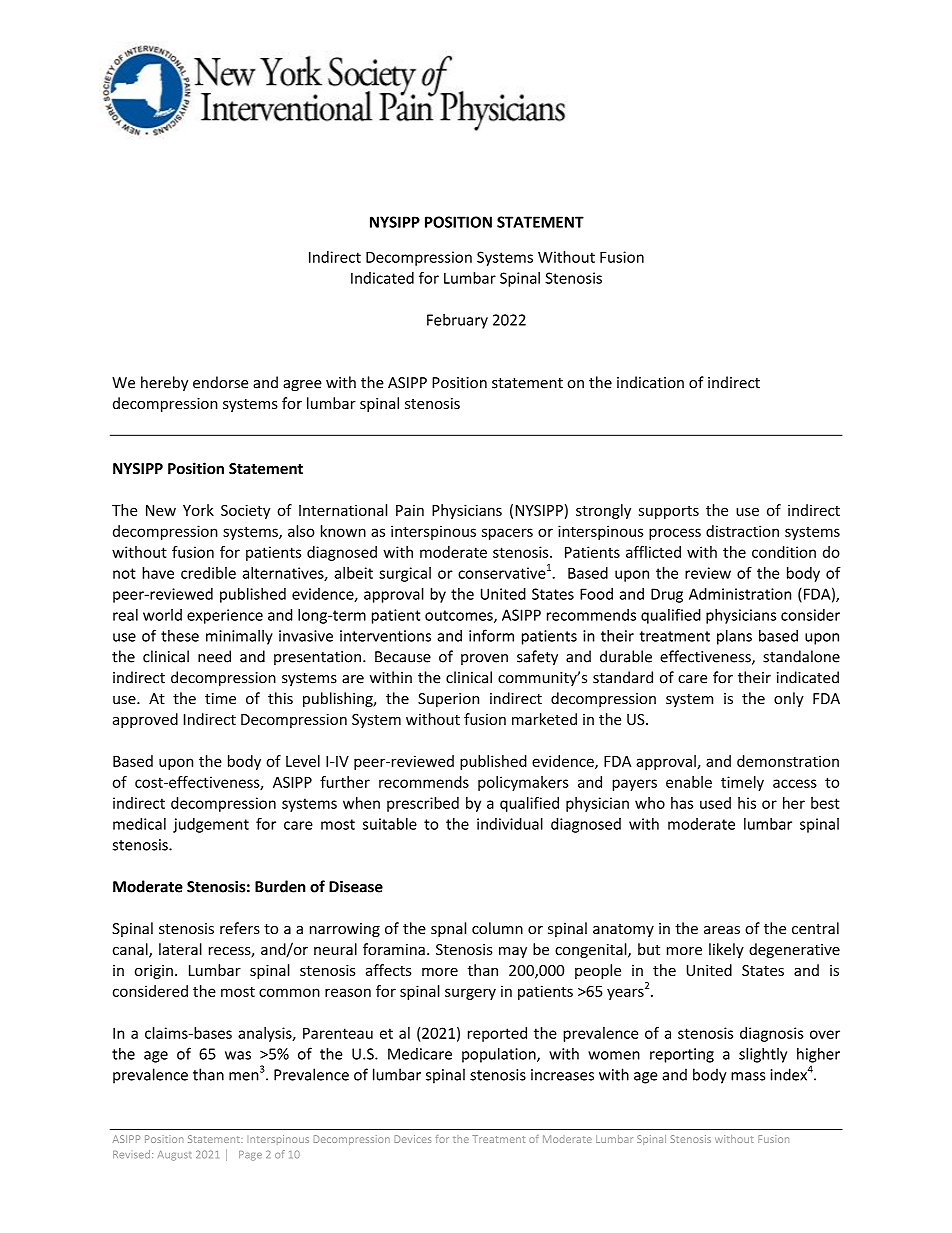 This image has width=952, height=1233. What do you see at coordinates (220, 382) in the image?
I see `endorse` at bounding box center [220, 382].
